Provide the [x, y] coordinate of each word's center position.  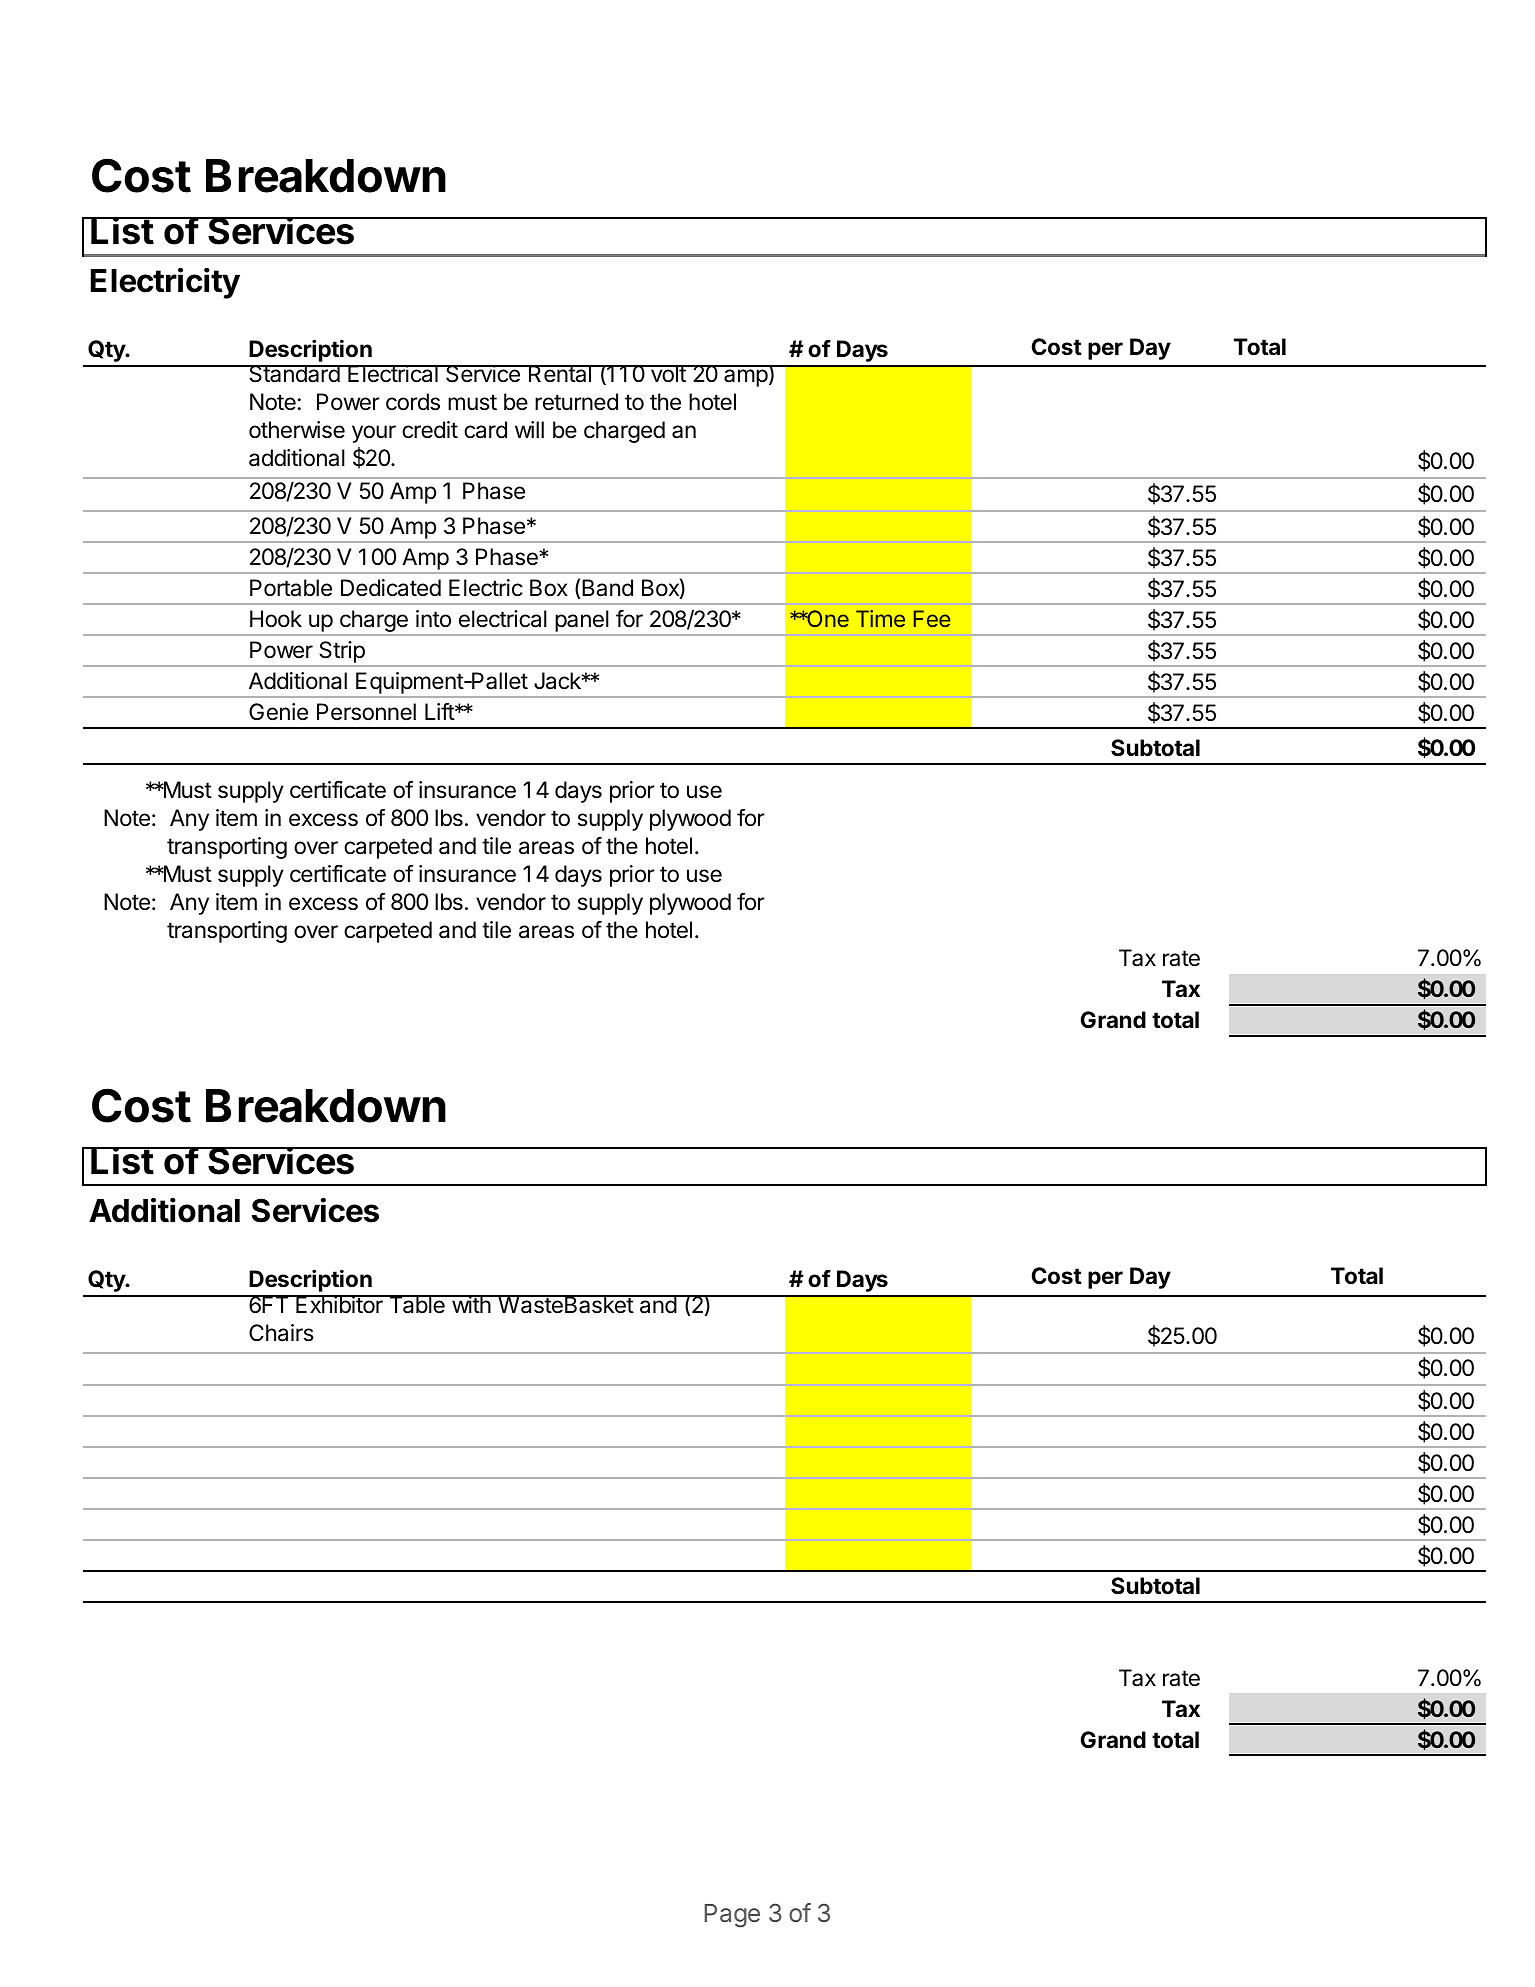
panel [582, 621]
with [471, 1304]
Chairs [281, 1333]
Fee [932, 618]
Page [732, 1916]
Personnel [366, 712]
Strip [342, 652]
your [374, 434]
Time [880, 618]
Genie [278, 712]
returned [576, 402]
